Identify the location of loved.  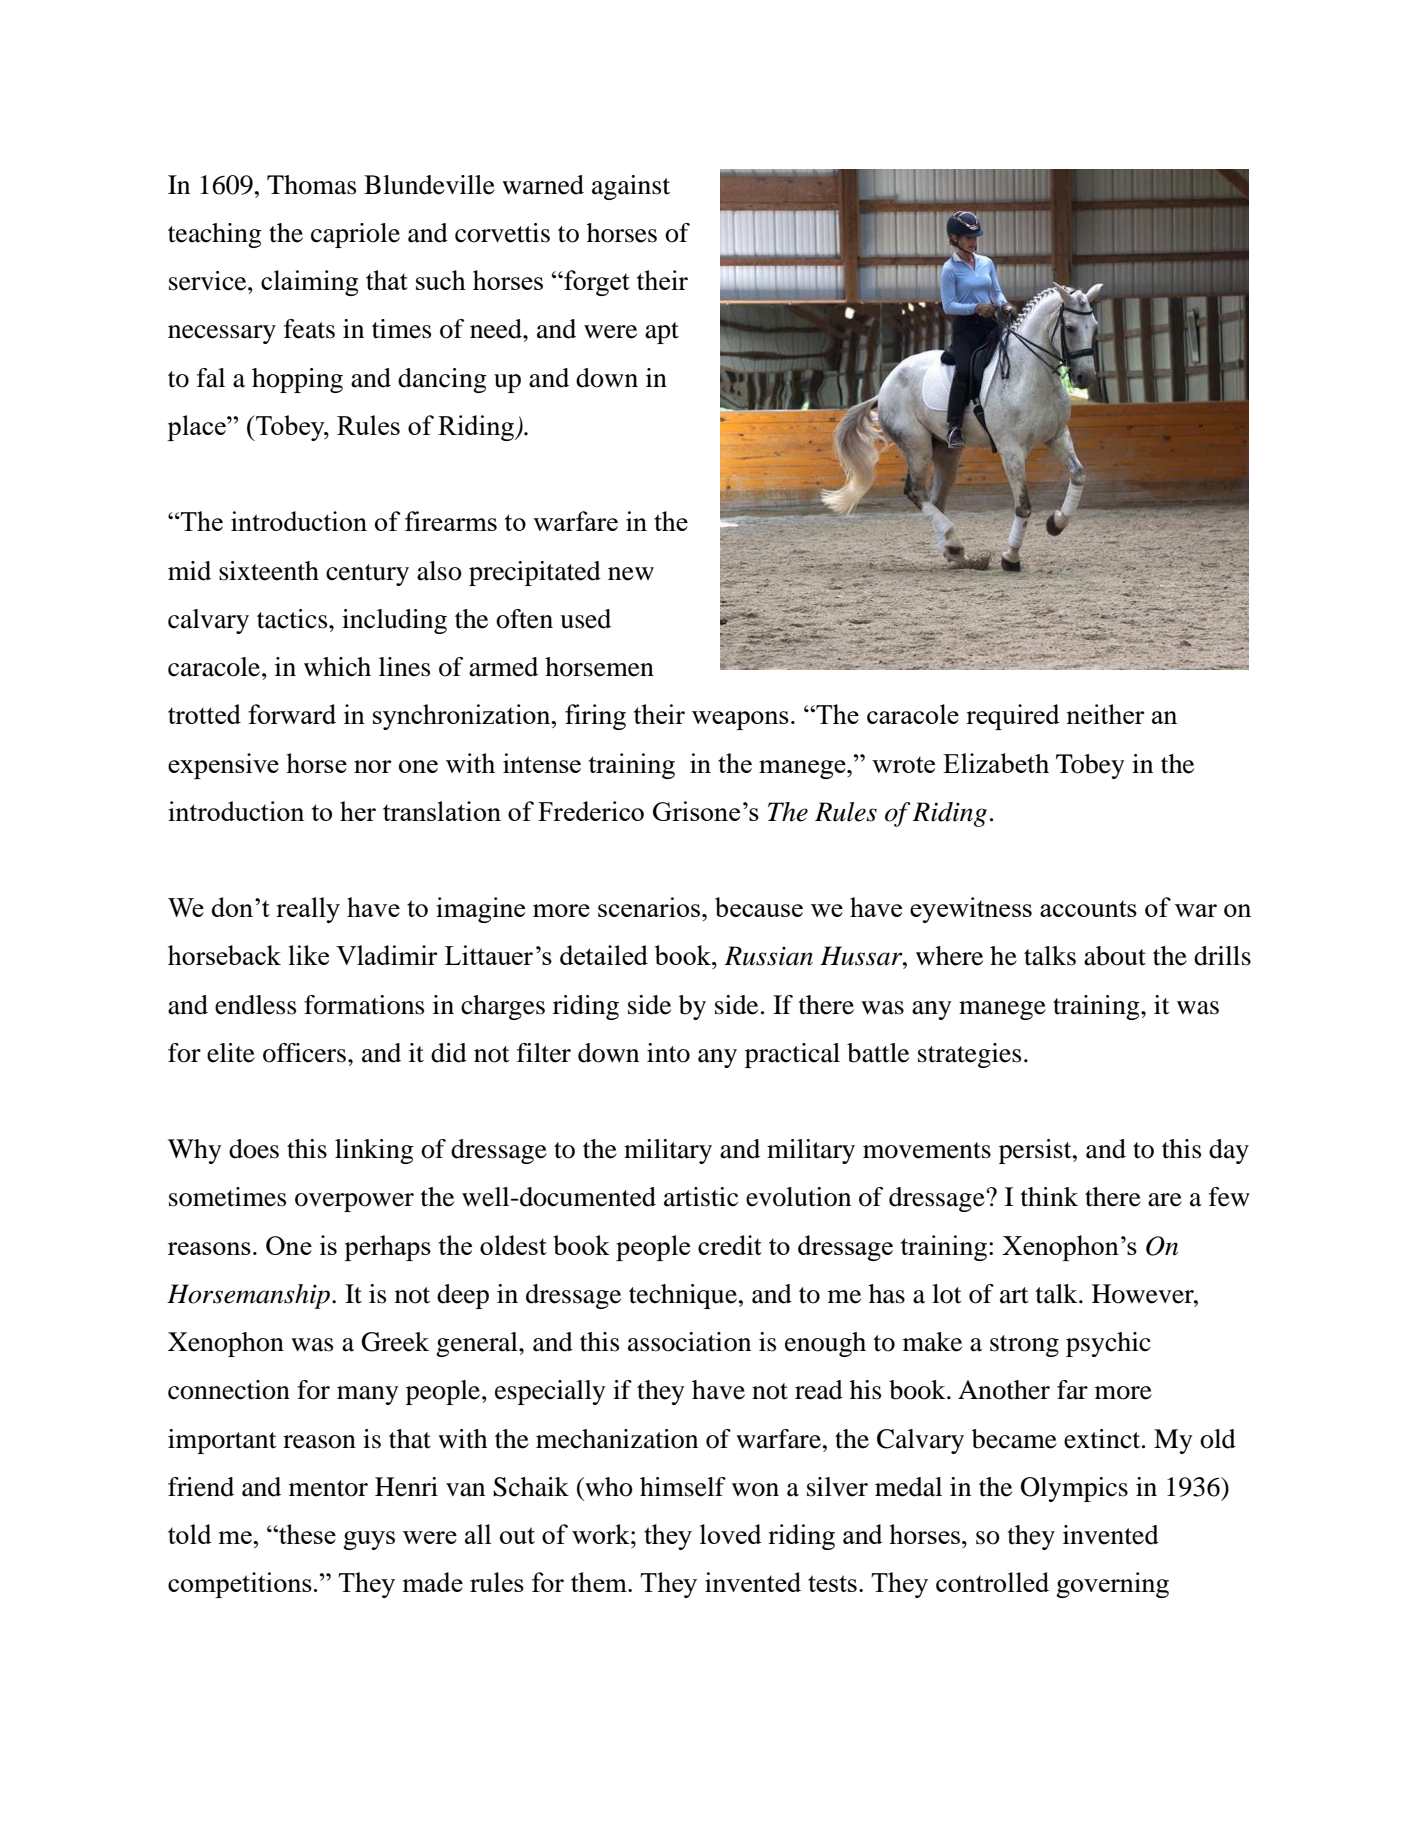
(731, 1534).
